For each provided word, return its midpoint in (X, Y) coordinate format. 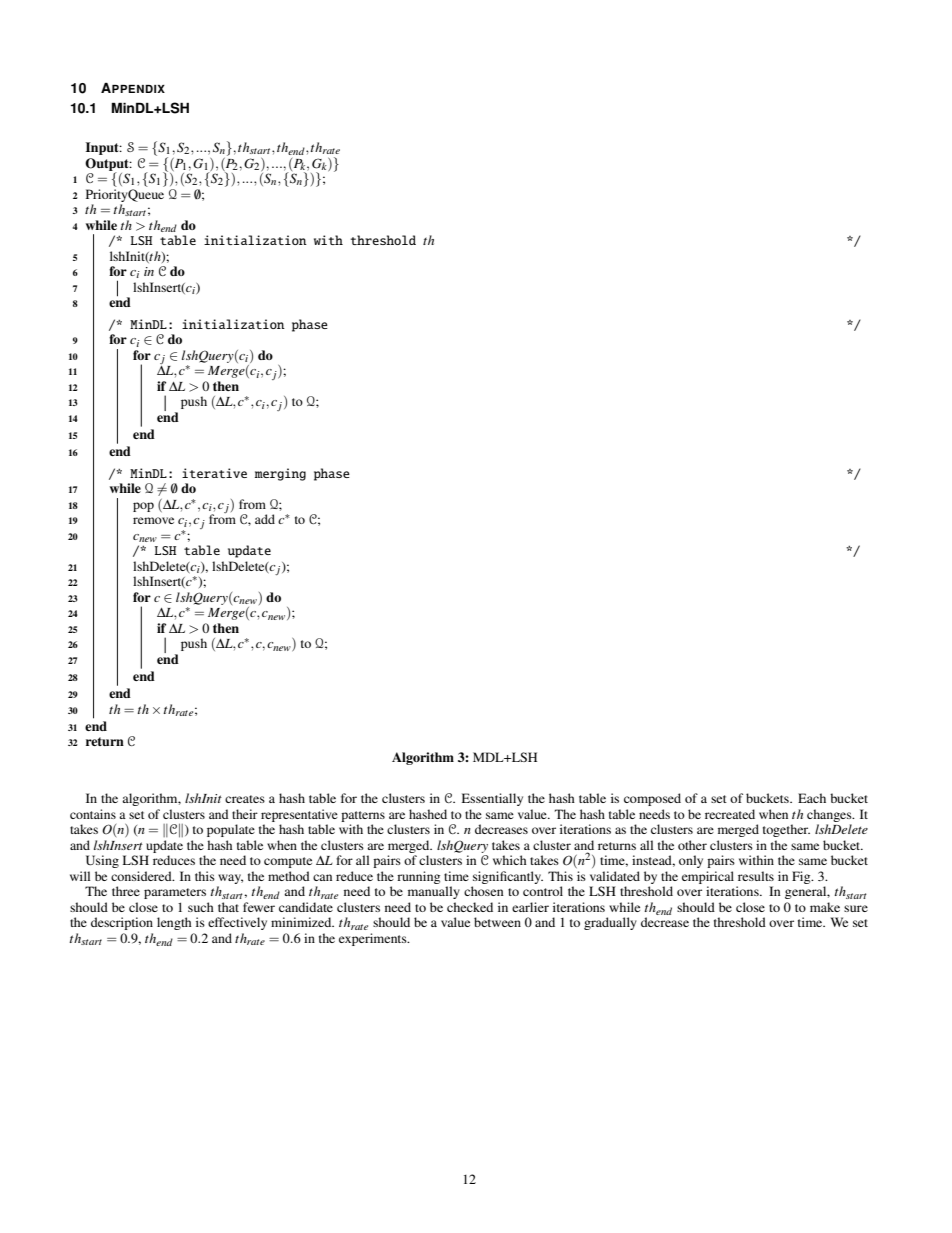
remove (153, 520)
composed (652, 799)
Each (812, 798)
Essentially (492, 799)
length (174, 923)
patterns (363, 816)
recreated (730, 814)
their (245, 814)
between (497, 922)
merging (280, 474)
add (265, 519)
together (786, 830)
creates (245, 799)
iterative (214, 473)
